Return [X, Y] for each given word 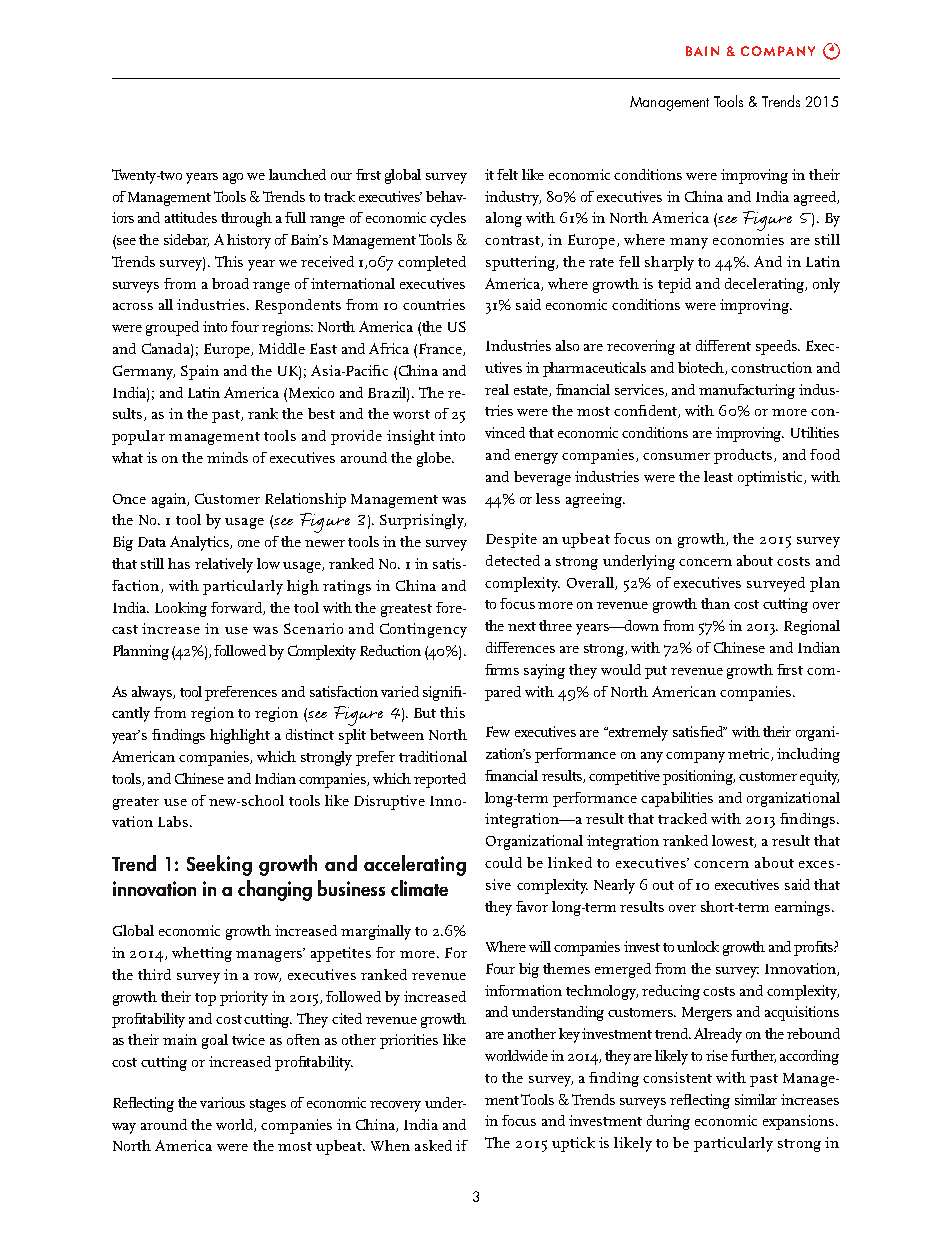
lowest [734, 841]
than [715, 603]
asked [433, 1145]
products [744, 456]
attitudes [191, 217]
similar [756, 1099]
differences [520, 647]
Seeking [219, 865]
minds [227, 457]
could [503, 862]
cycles [448, 219]
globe [435, 459]
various [222, 1102]
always [153, 693]
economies [748, 239]
